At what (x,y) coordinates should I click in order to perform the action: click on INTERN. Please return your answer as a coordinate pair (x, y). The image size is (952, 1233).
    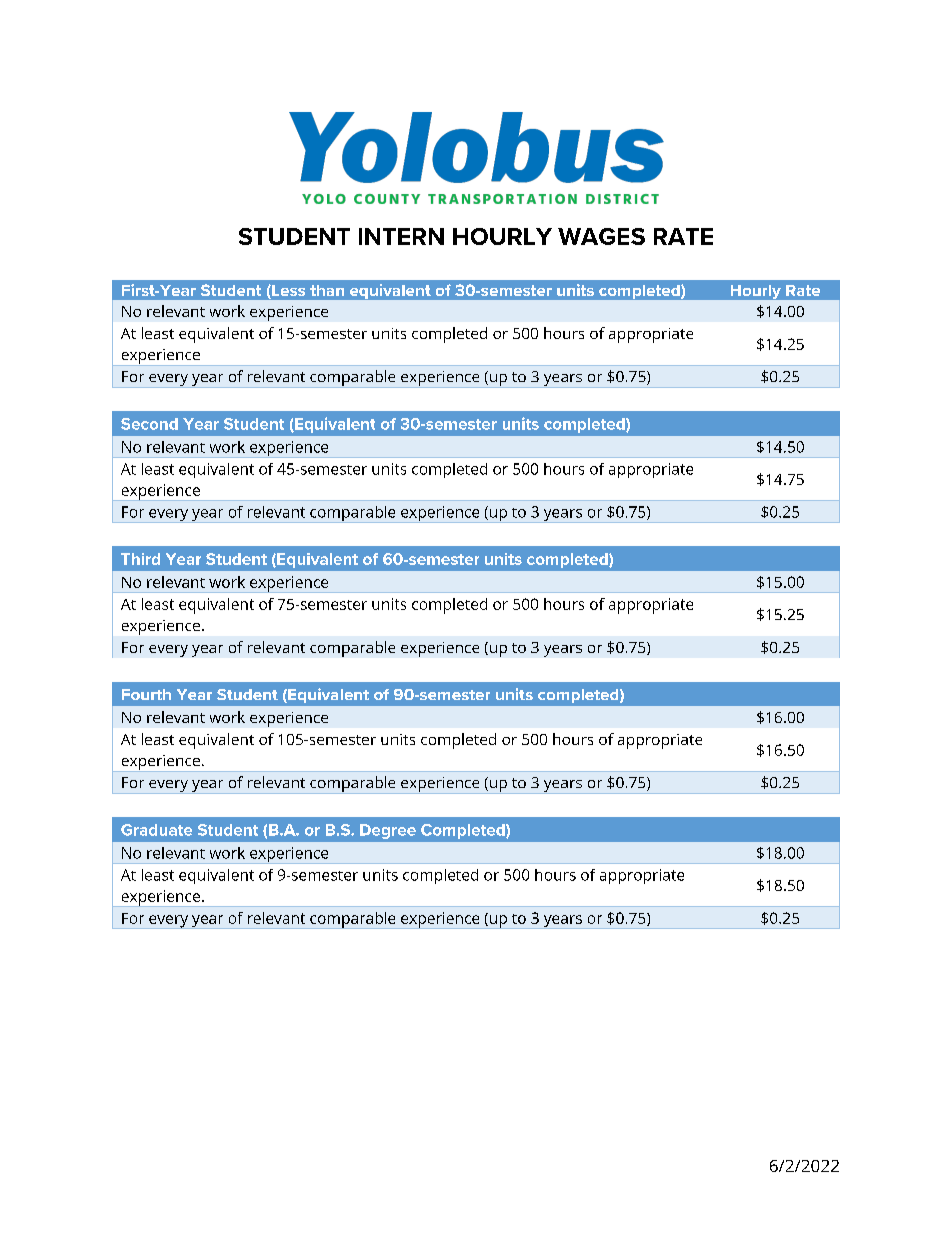
    Looking at the image, I should click on (401, 236).
